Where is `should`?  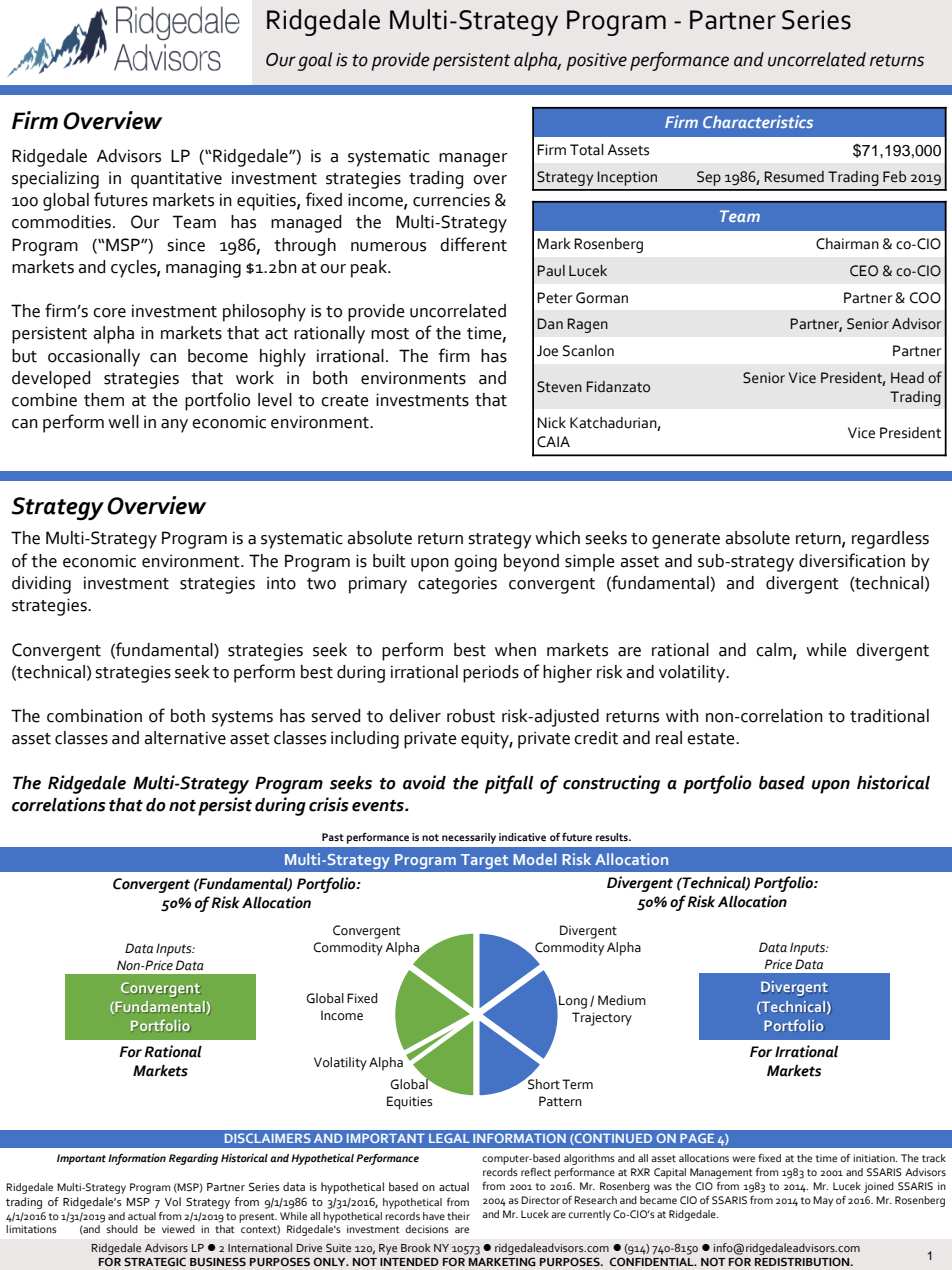
should is located at coordinates (122, 1229).
